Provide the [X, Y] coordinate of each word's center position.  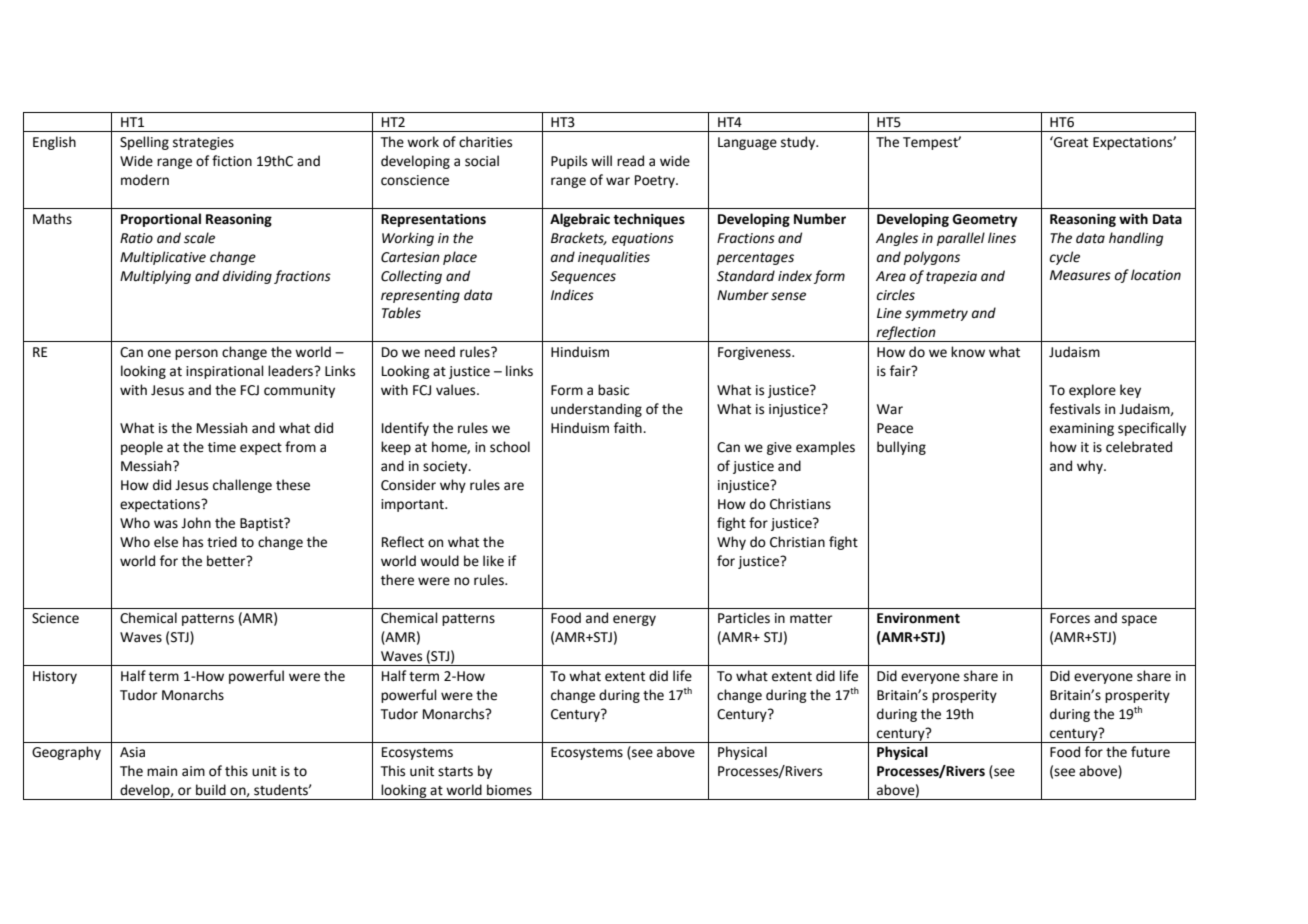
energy [634, 620]
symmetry [936, 315]
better [227, 561]
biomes [509, 790]
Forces [1070, 618]
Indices [572, 295]
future [1150, 752]
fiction [232, 161]
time [222, 447]
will [601, 160]
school [510, 447]
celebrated [1139, 447]
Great [1070, 142]
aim [193, 771]
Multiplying [155, 277]
